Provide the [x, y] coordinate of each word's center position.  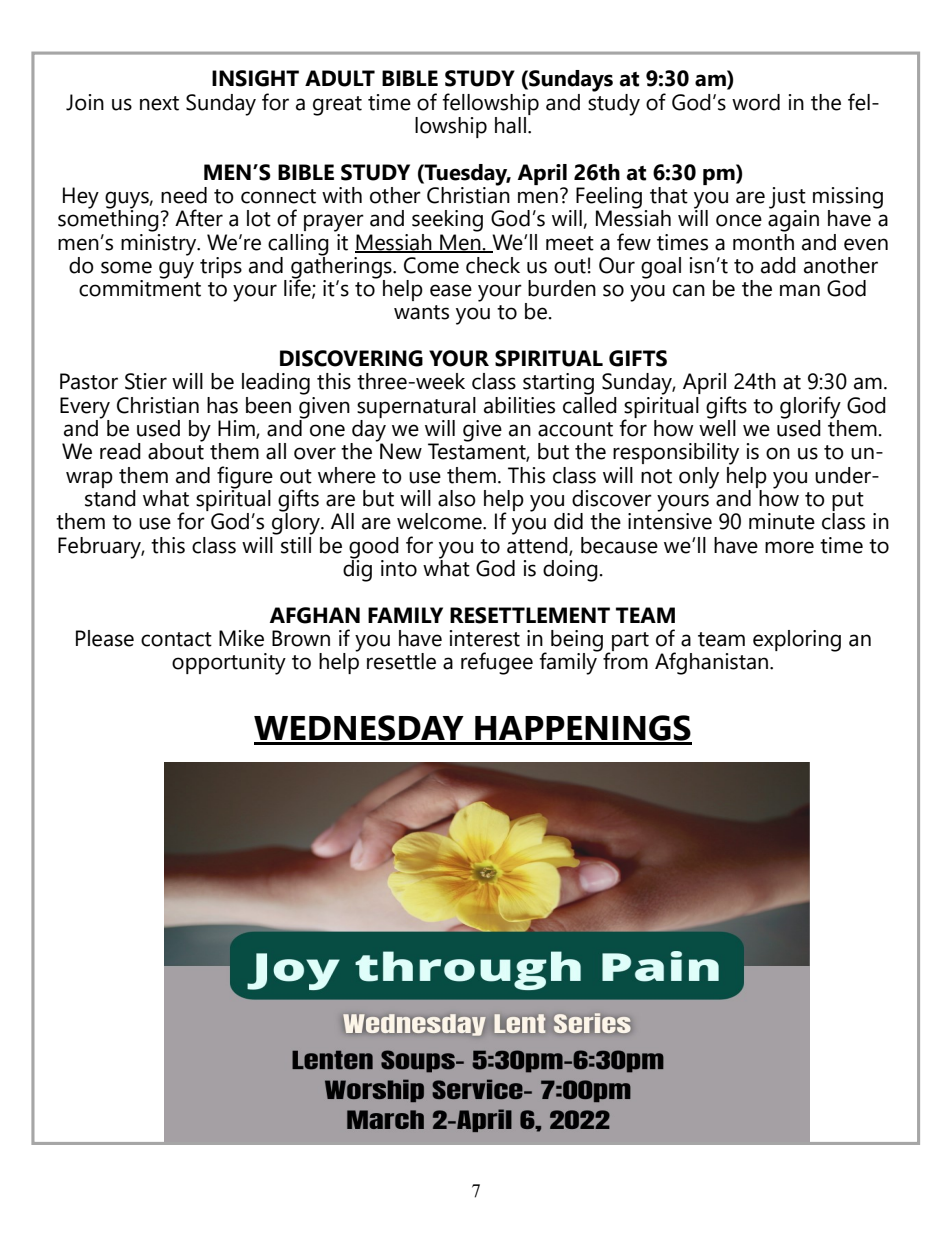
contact [176, 639]
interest [485, 638]
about [176, 450]
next [159, 103]
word [756, 102]
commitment [140, 287]
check [493, 265]
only [699, 478]
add [778, 265]
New [401, 451]
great [337, 106]
